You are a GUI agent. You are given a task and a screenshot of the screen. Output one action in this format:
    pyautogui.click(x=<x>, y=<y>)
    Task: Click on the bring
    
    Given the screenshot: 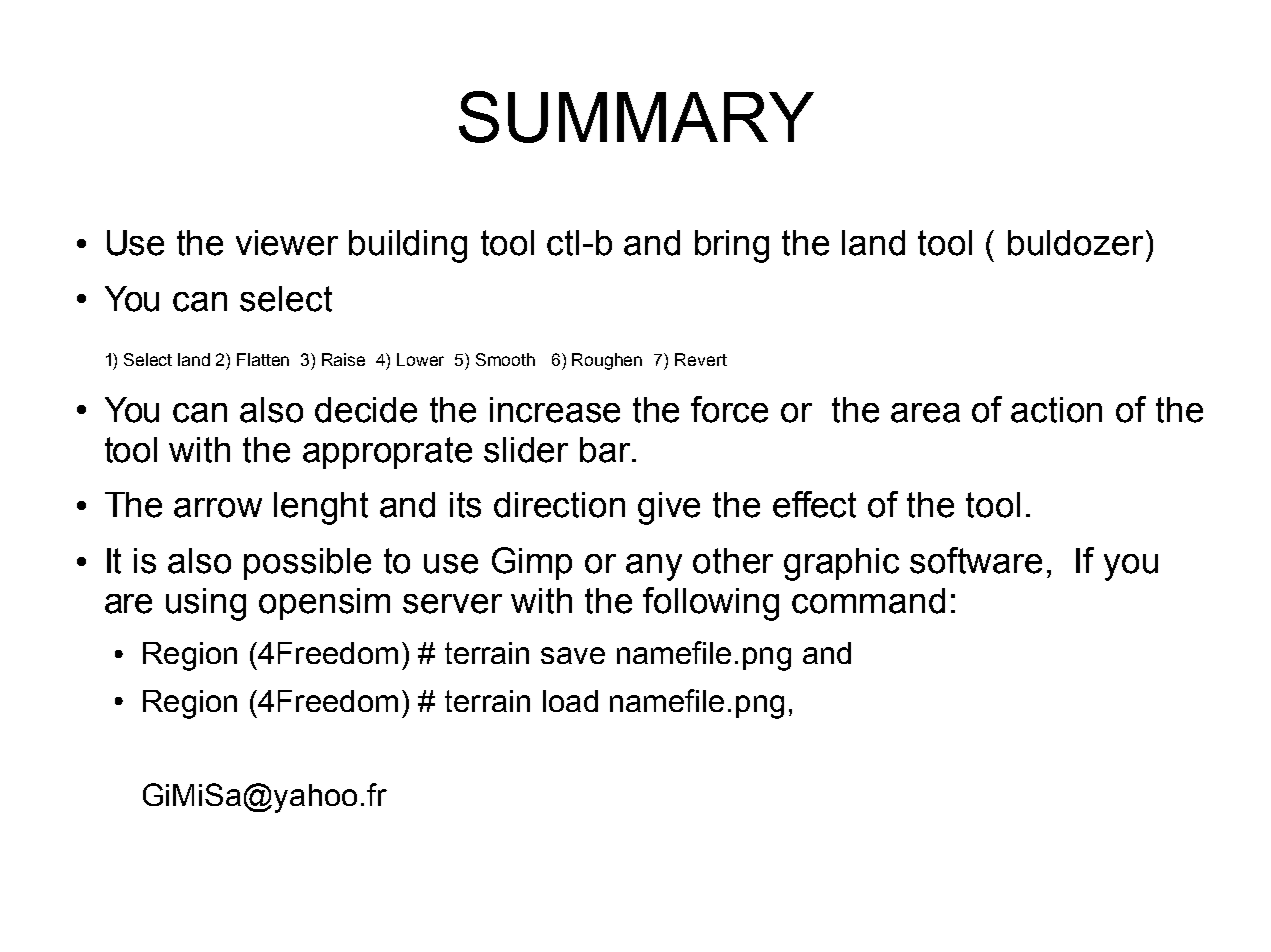 What is the action you would take?
    pyautogui.click(x=732, y=246)
